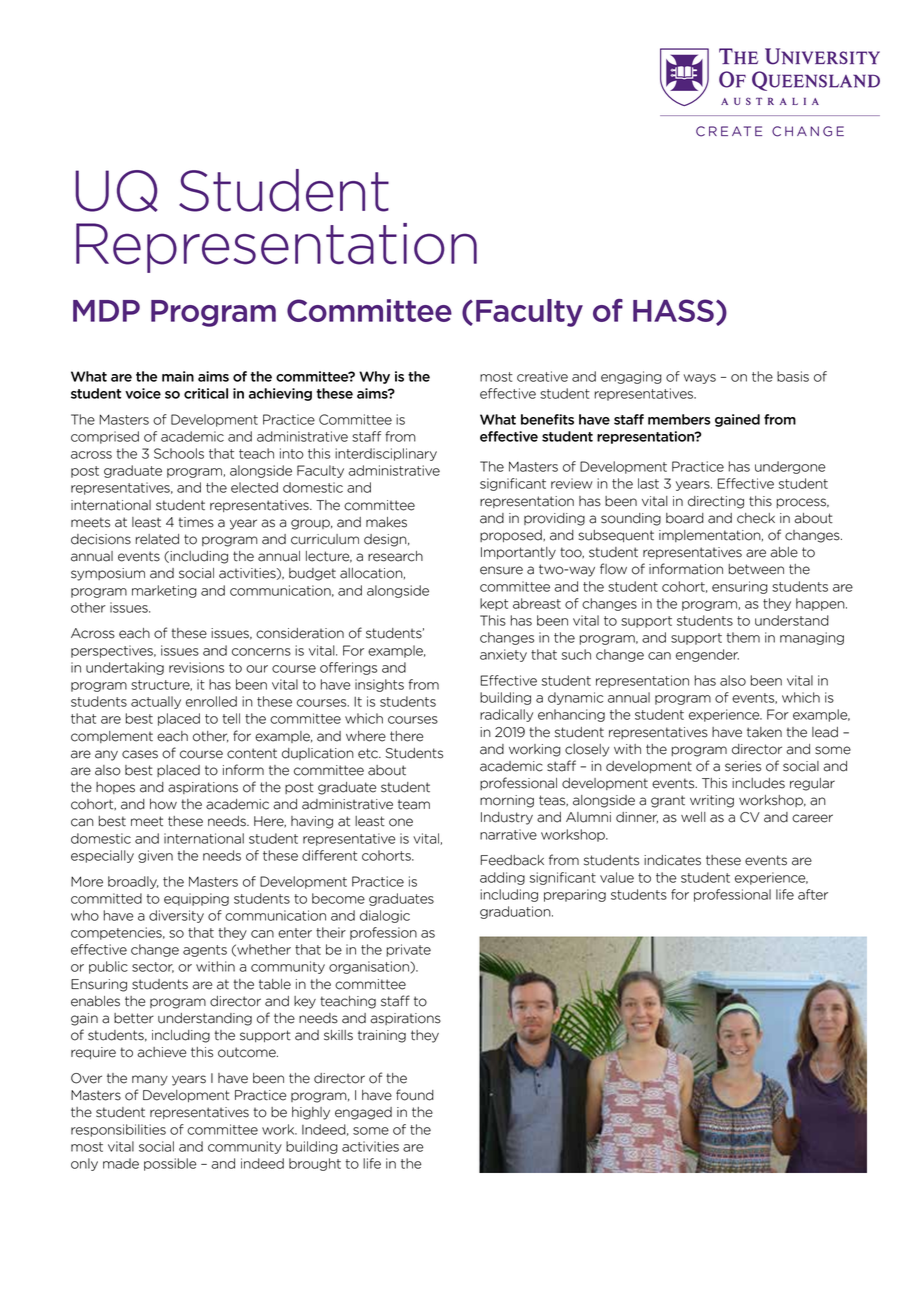 The image size is (924, 1308). I want to click on found, so click(415, 1095).
